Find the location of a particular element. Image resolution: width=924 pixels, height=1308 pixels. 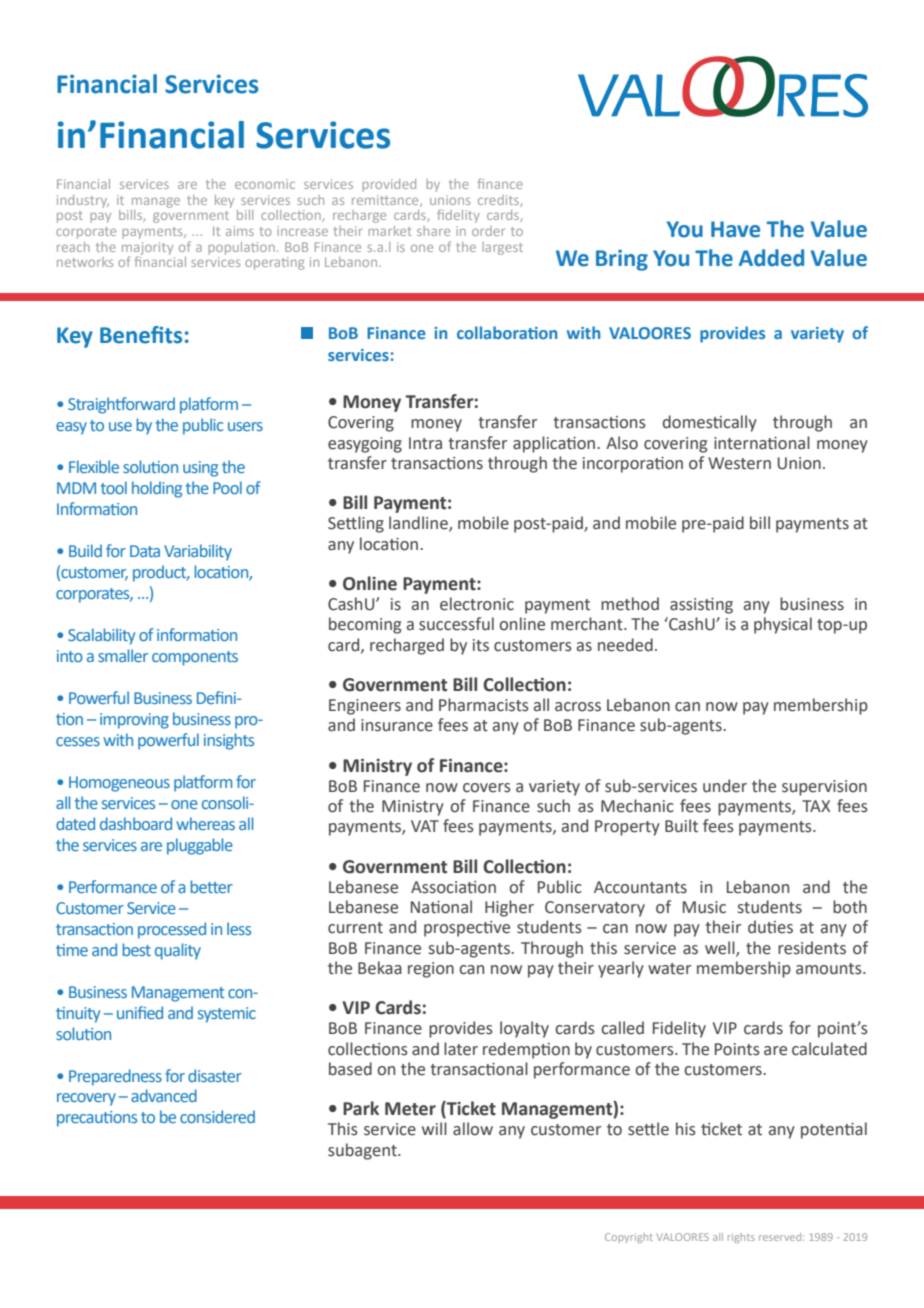

Intra is located at coordinates (425, 443).
